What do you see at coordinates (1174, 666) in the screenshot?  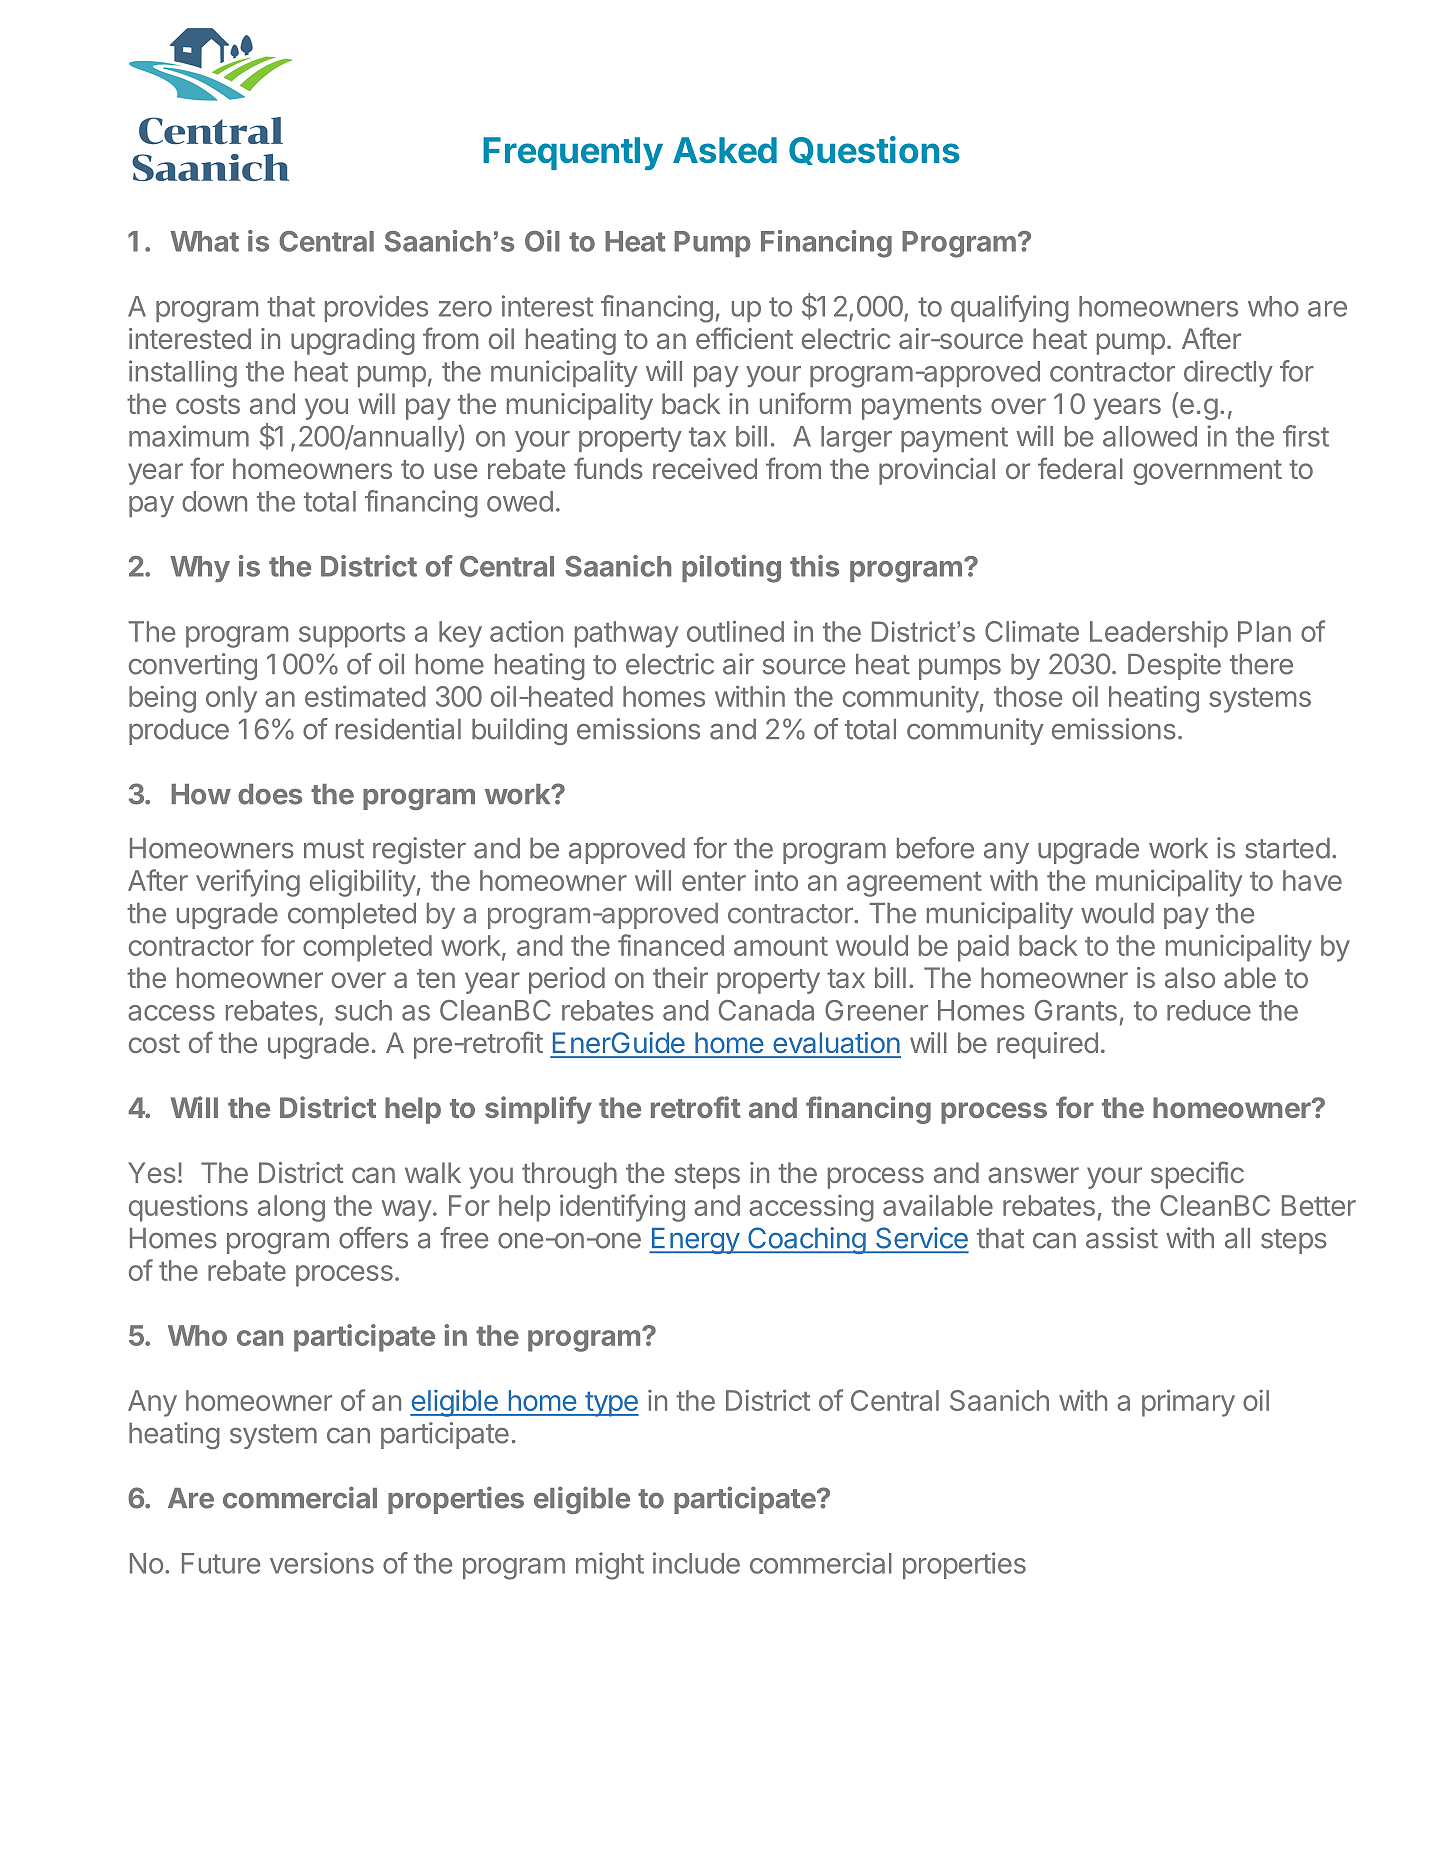 I see `Despite` at bounding box center [1174, 666].
